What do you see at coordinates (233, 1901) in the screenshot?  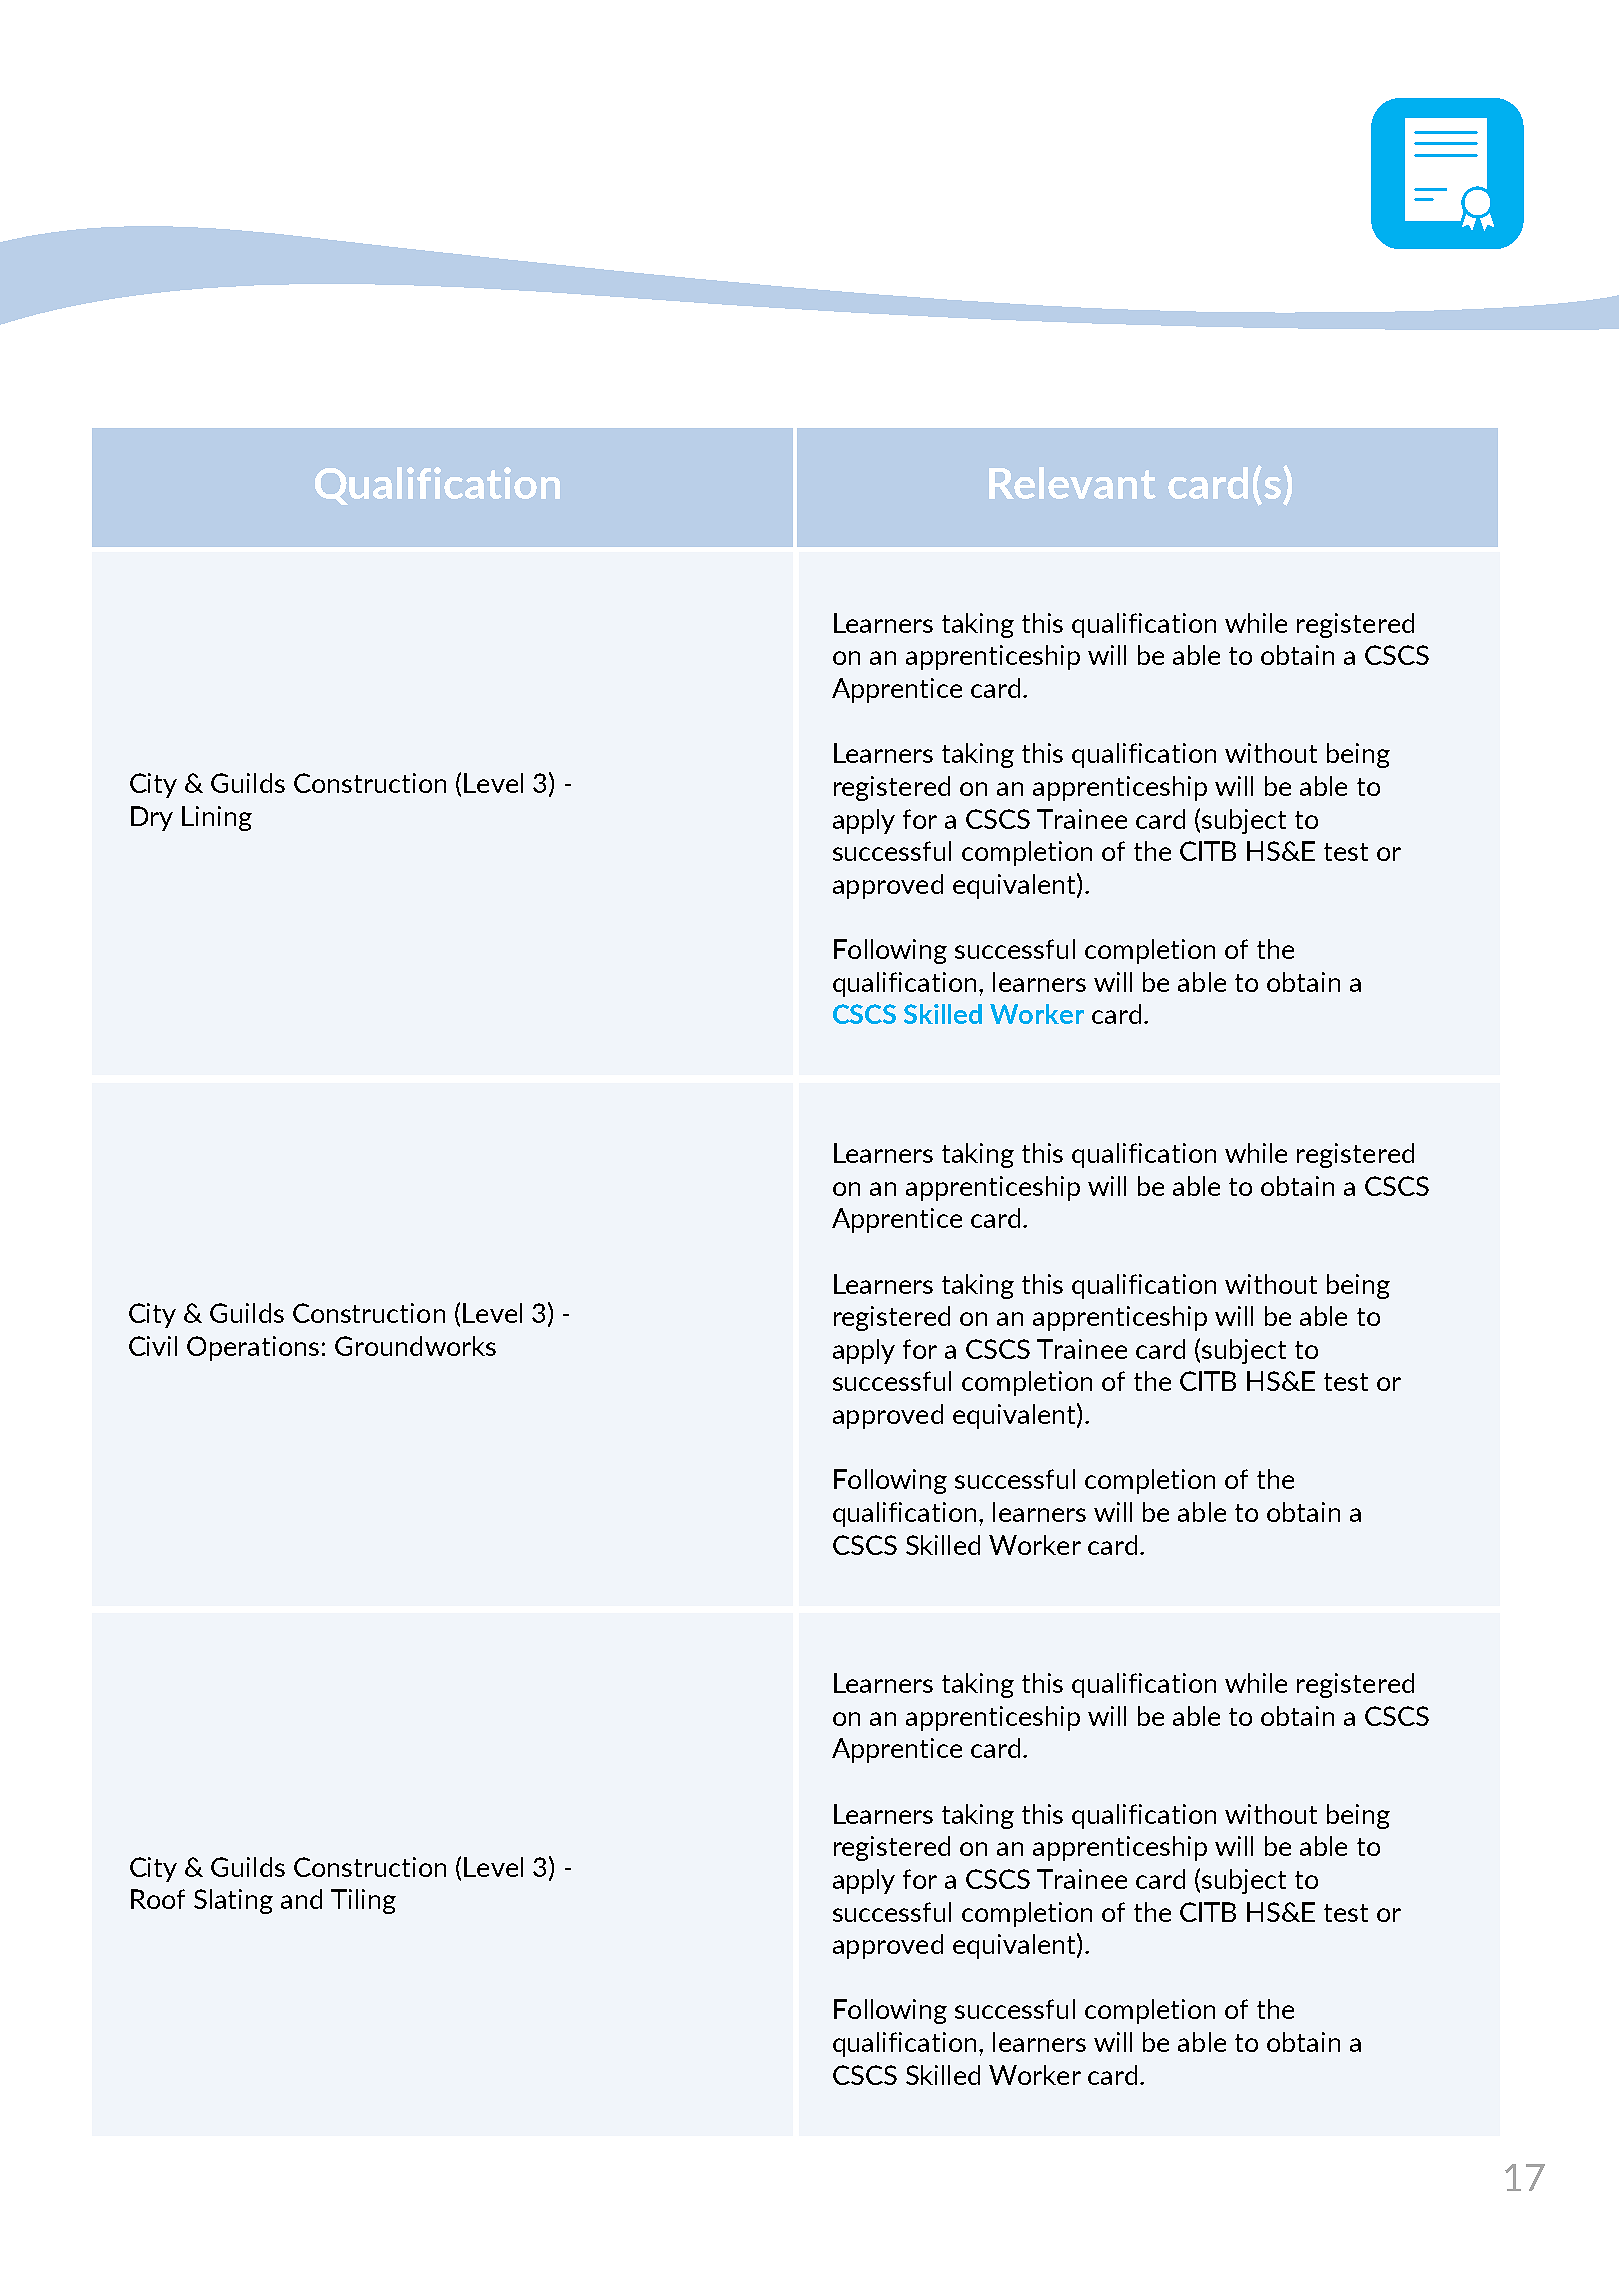 I see `Slating` at bounding box center [233, 1901].
